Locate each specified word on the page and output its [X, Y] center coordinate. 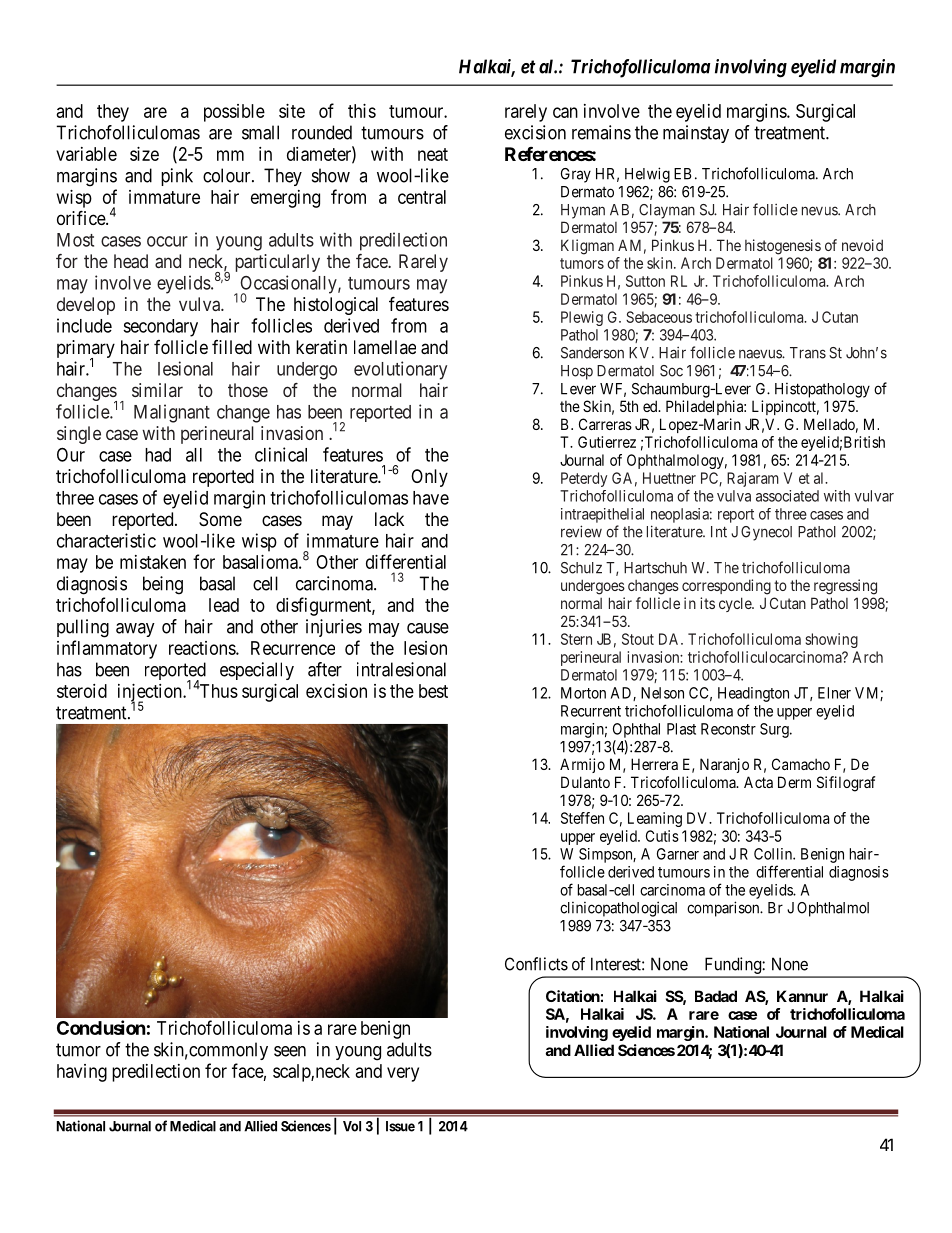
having [82, 1073]
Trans [808, 353]
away [135, 630]
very [403, 1074]
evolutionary [400, 370]
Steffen [582, 818]
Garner [678, 854]
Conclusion [101, 1027]
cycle [736, 604]
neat [433, 154]
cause [428, 628]
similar [157, 390]
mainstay [696, 134]
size [144, 154]
